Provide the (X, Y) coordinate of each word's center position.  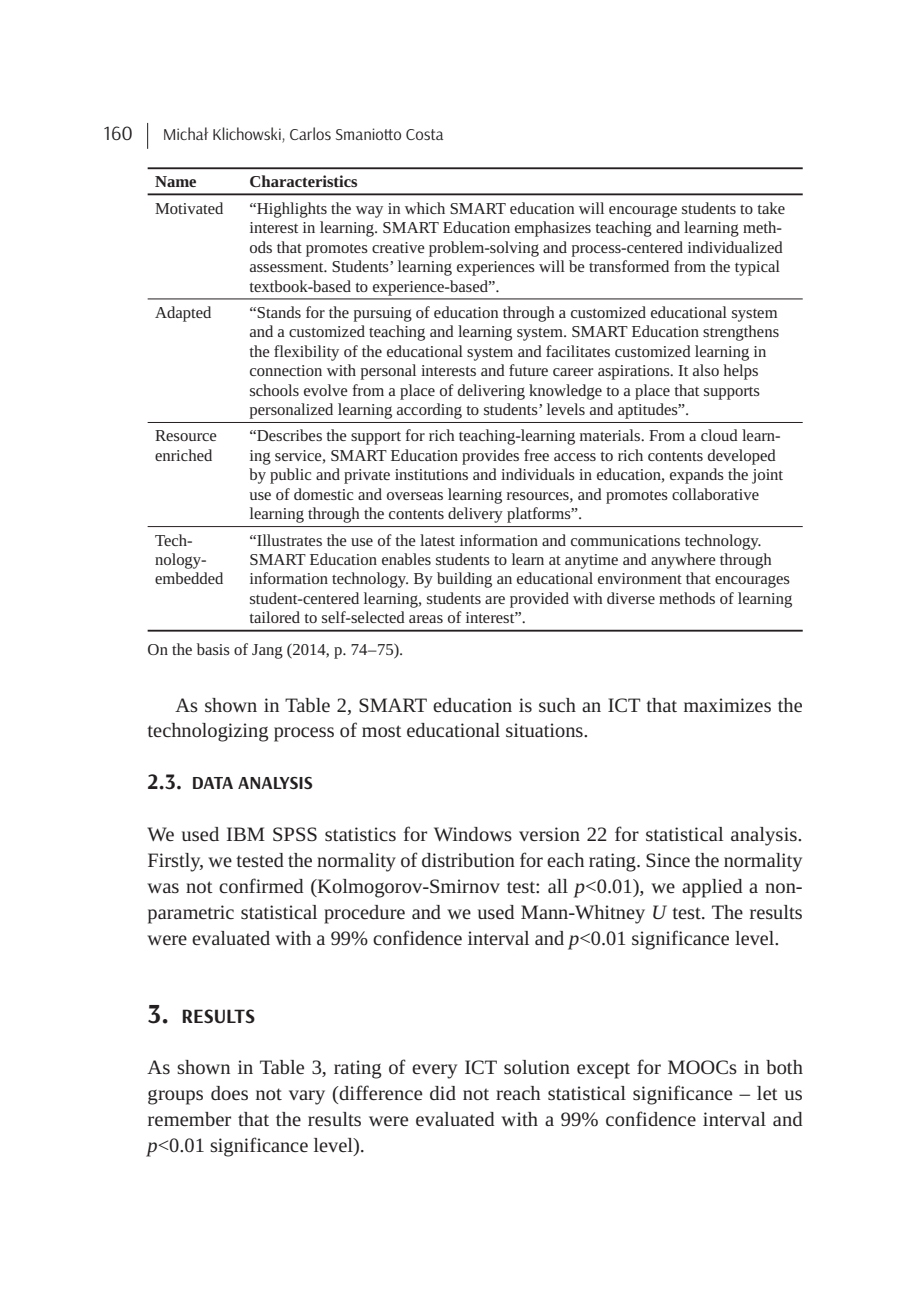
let (767, 1093)
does (229, 1093)
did (443, 1093)
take (771, 208)
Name (175, 181)
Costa (424, 134)
